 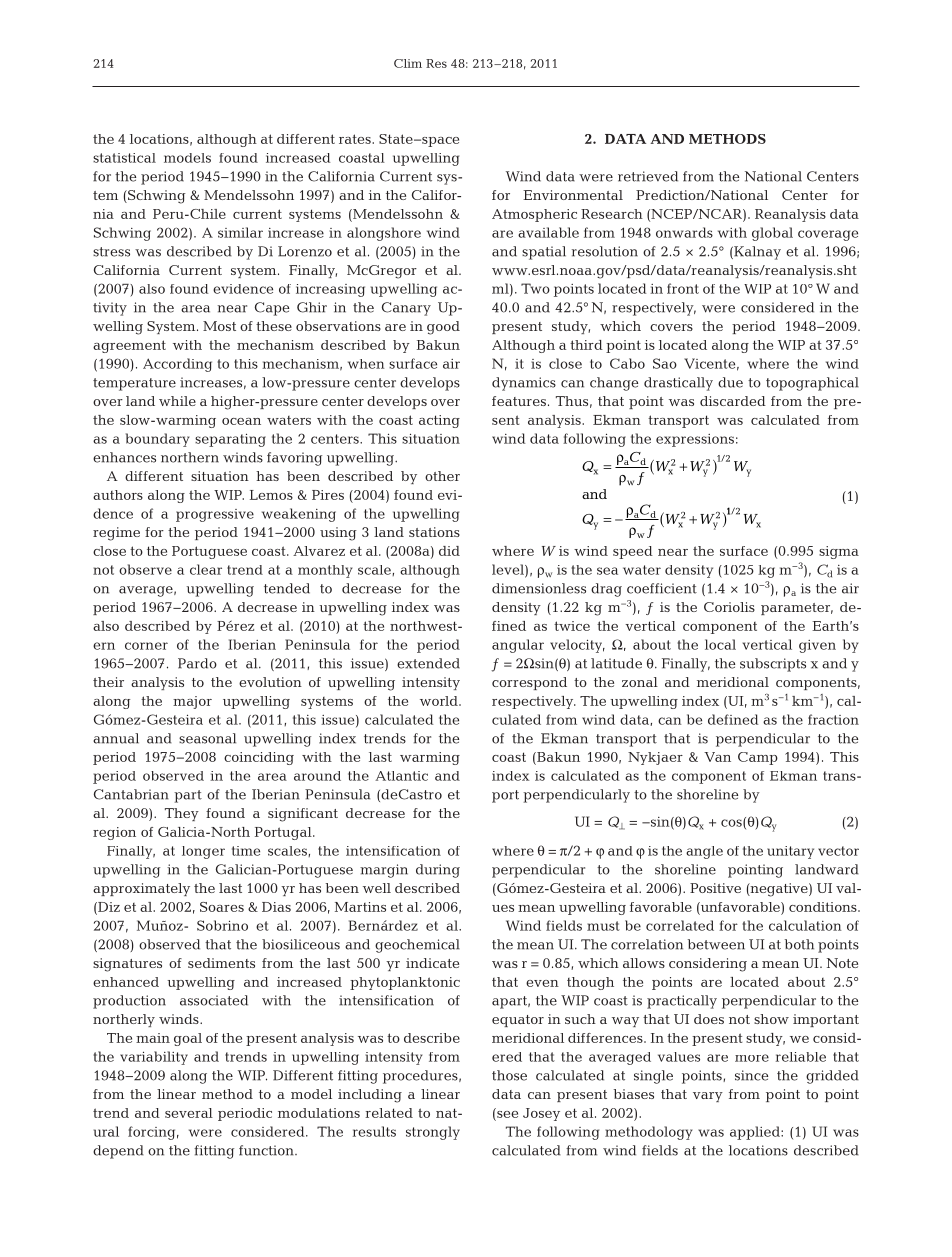 What do you see at coordinates (772, 234) in the screenshot?
I see `global` at bounding box center [772, 234].
